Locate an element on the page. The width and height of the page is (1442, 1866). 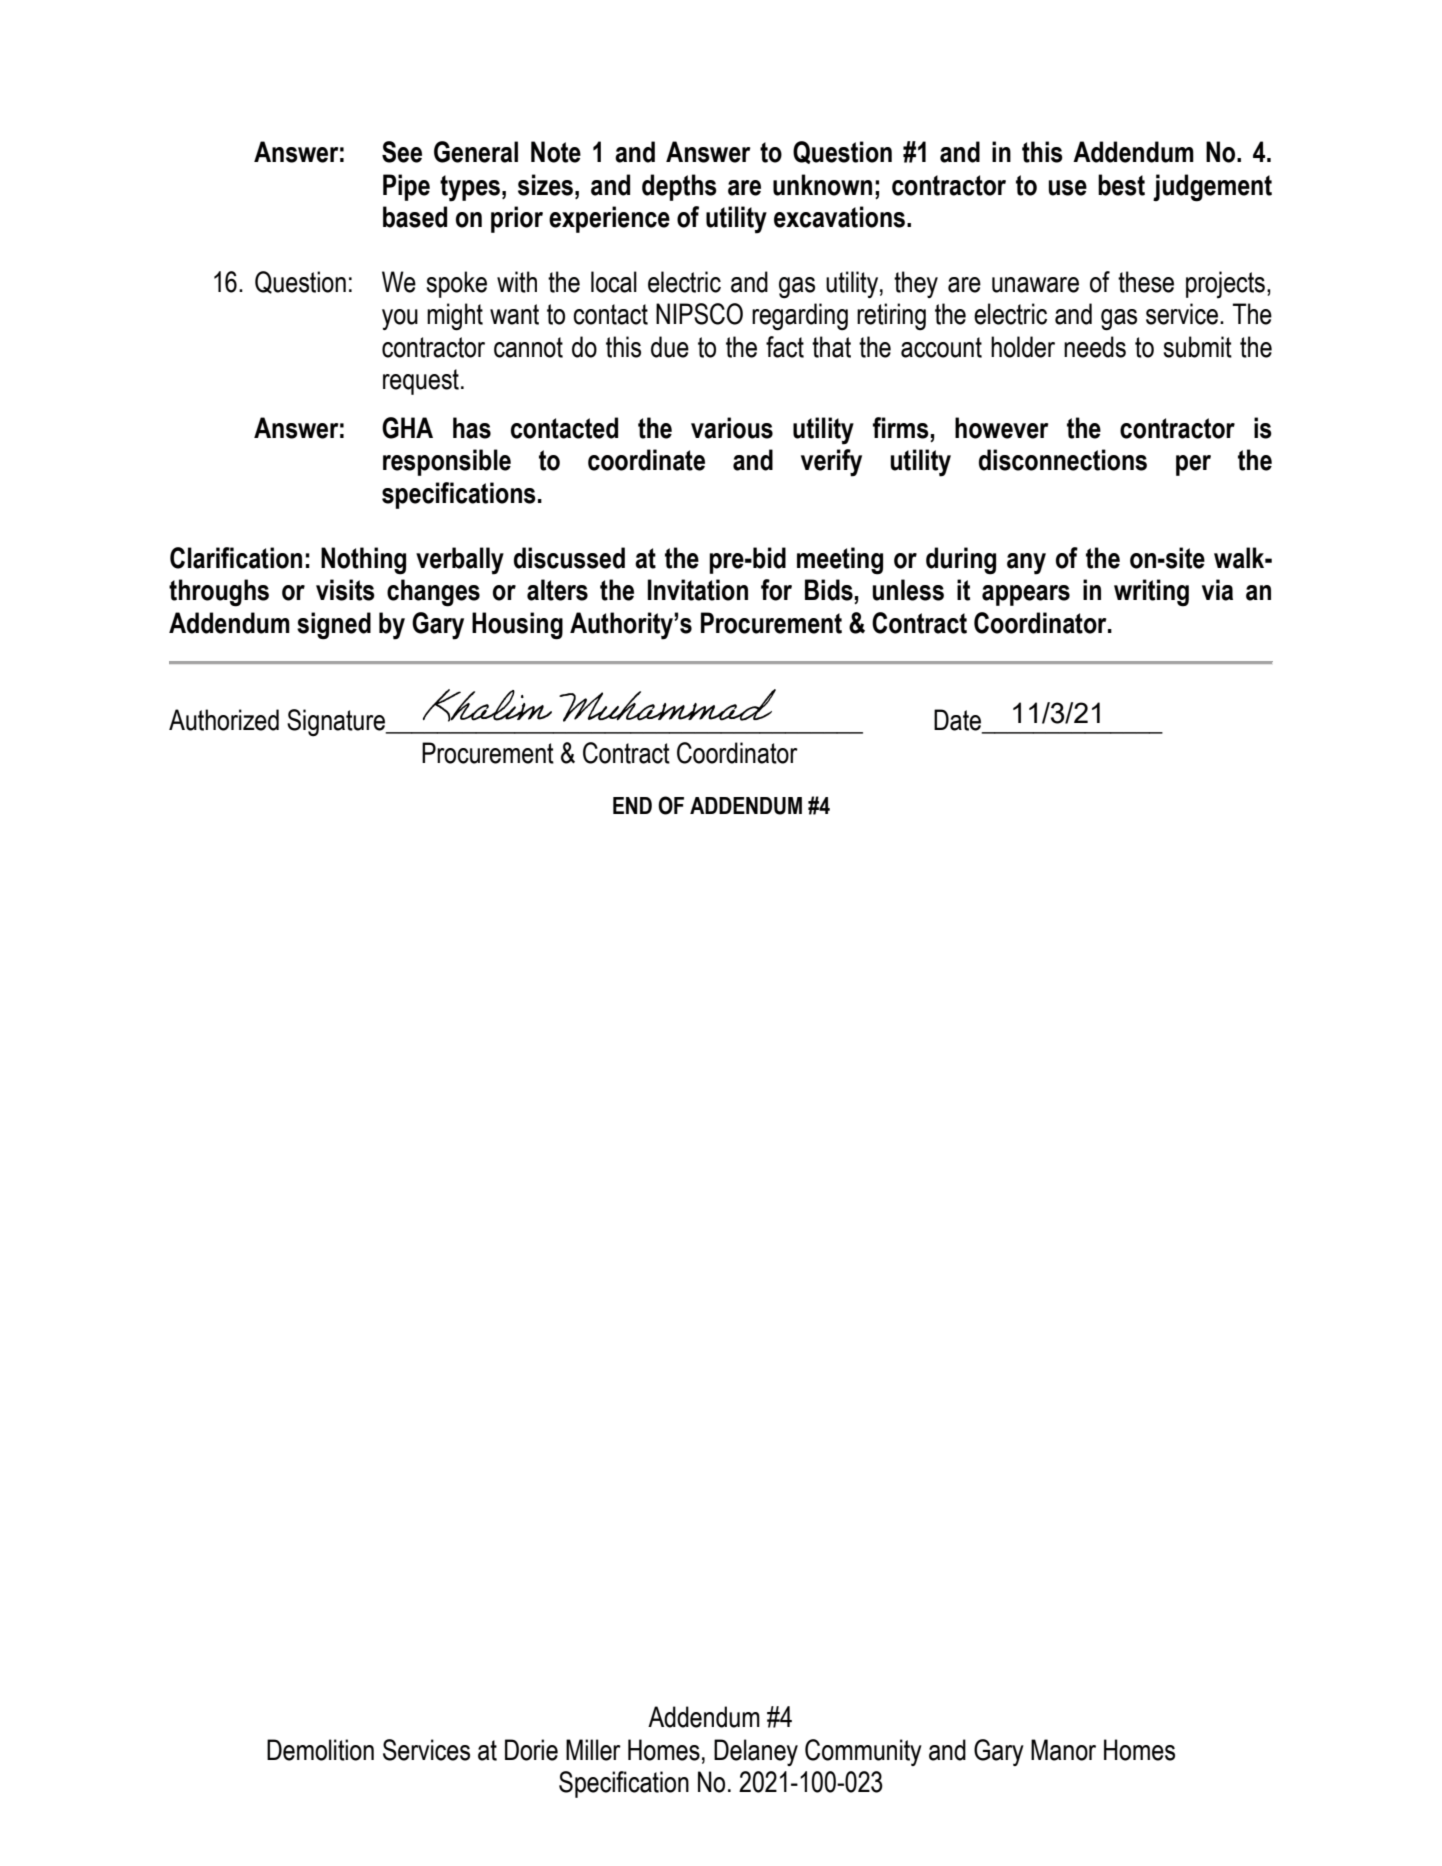
Delaney is located at coordinates (756, 1752).
